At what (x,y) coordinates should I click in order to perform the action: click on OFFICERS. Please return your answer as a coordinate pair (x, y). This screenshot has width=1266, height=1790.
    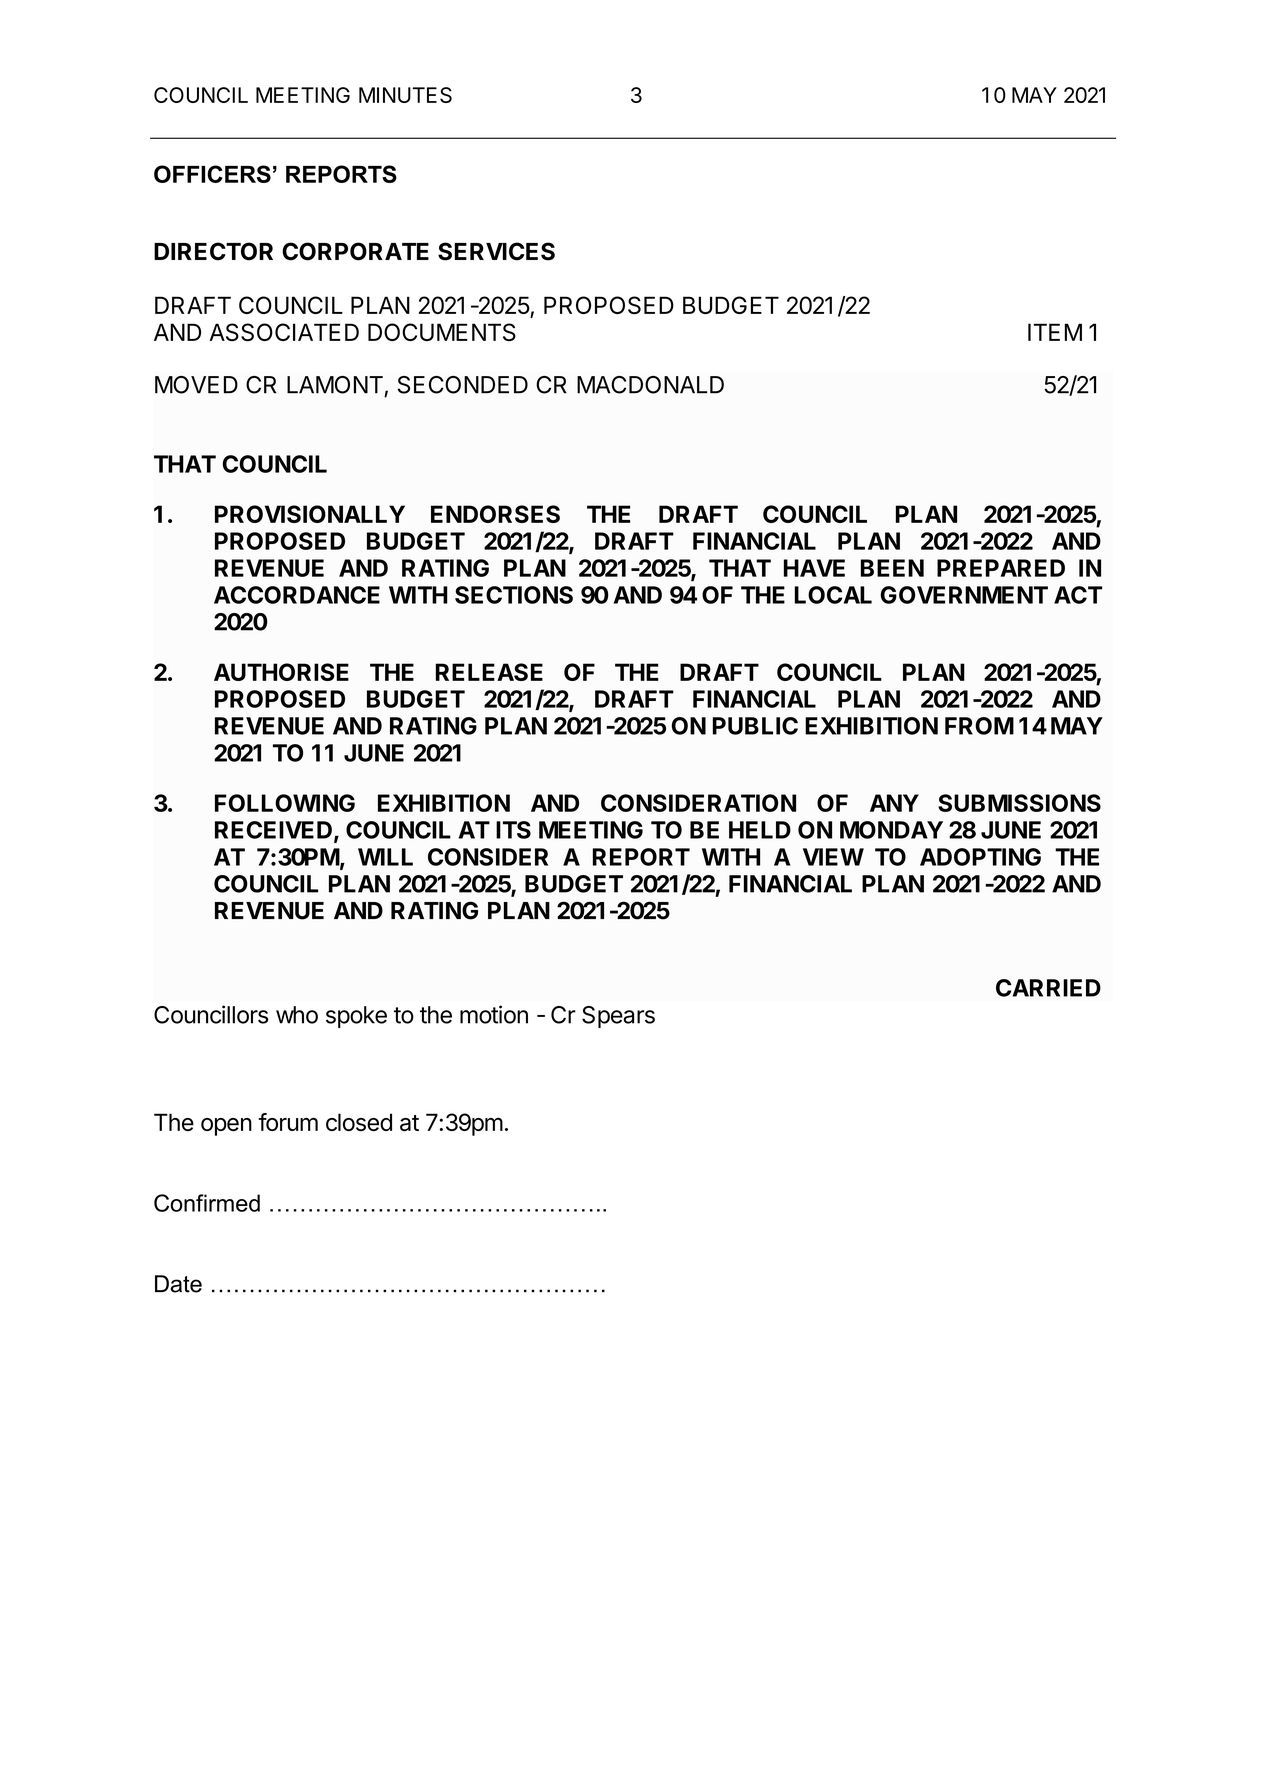
    Looking at the image, I should click on (212, 174).
